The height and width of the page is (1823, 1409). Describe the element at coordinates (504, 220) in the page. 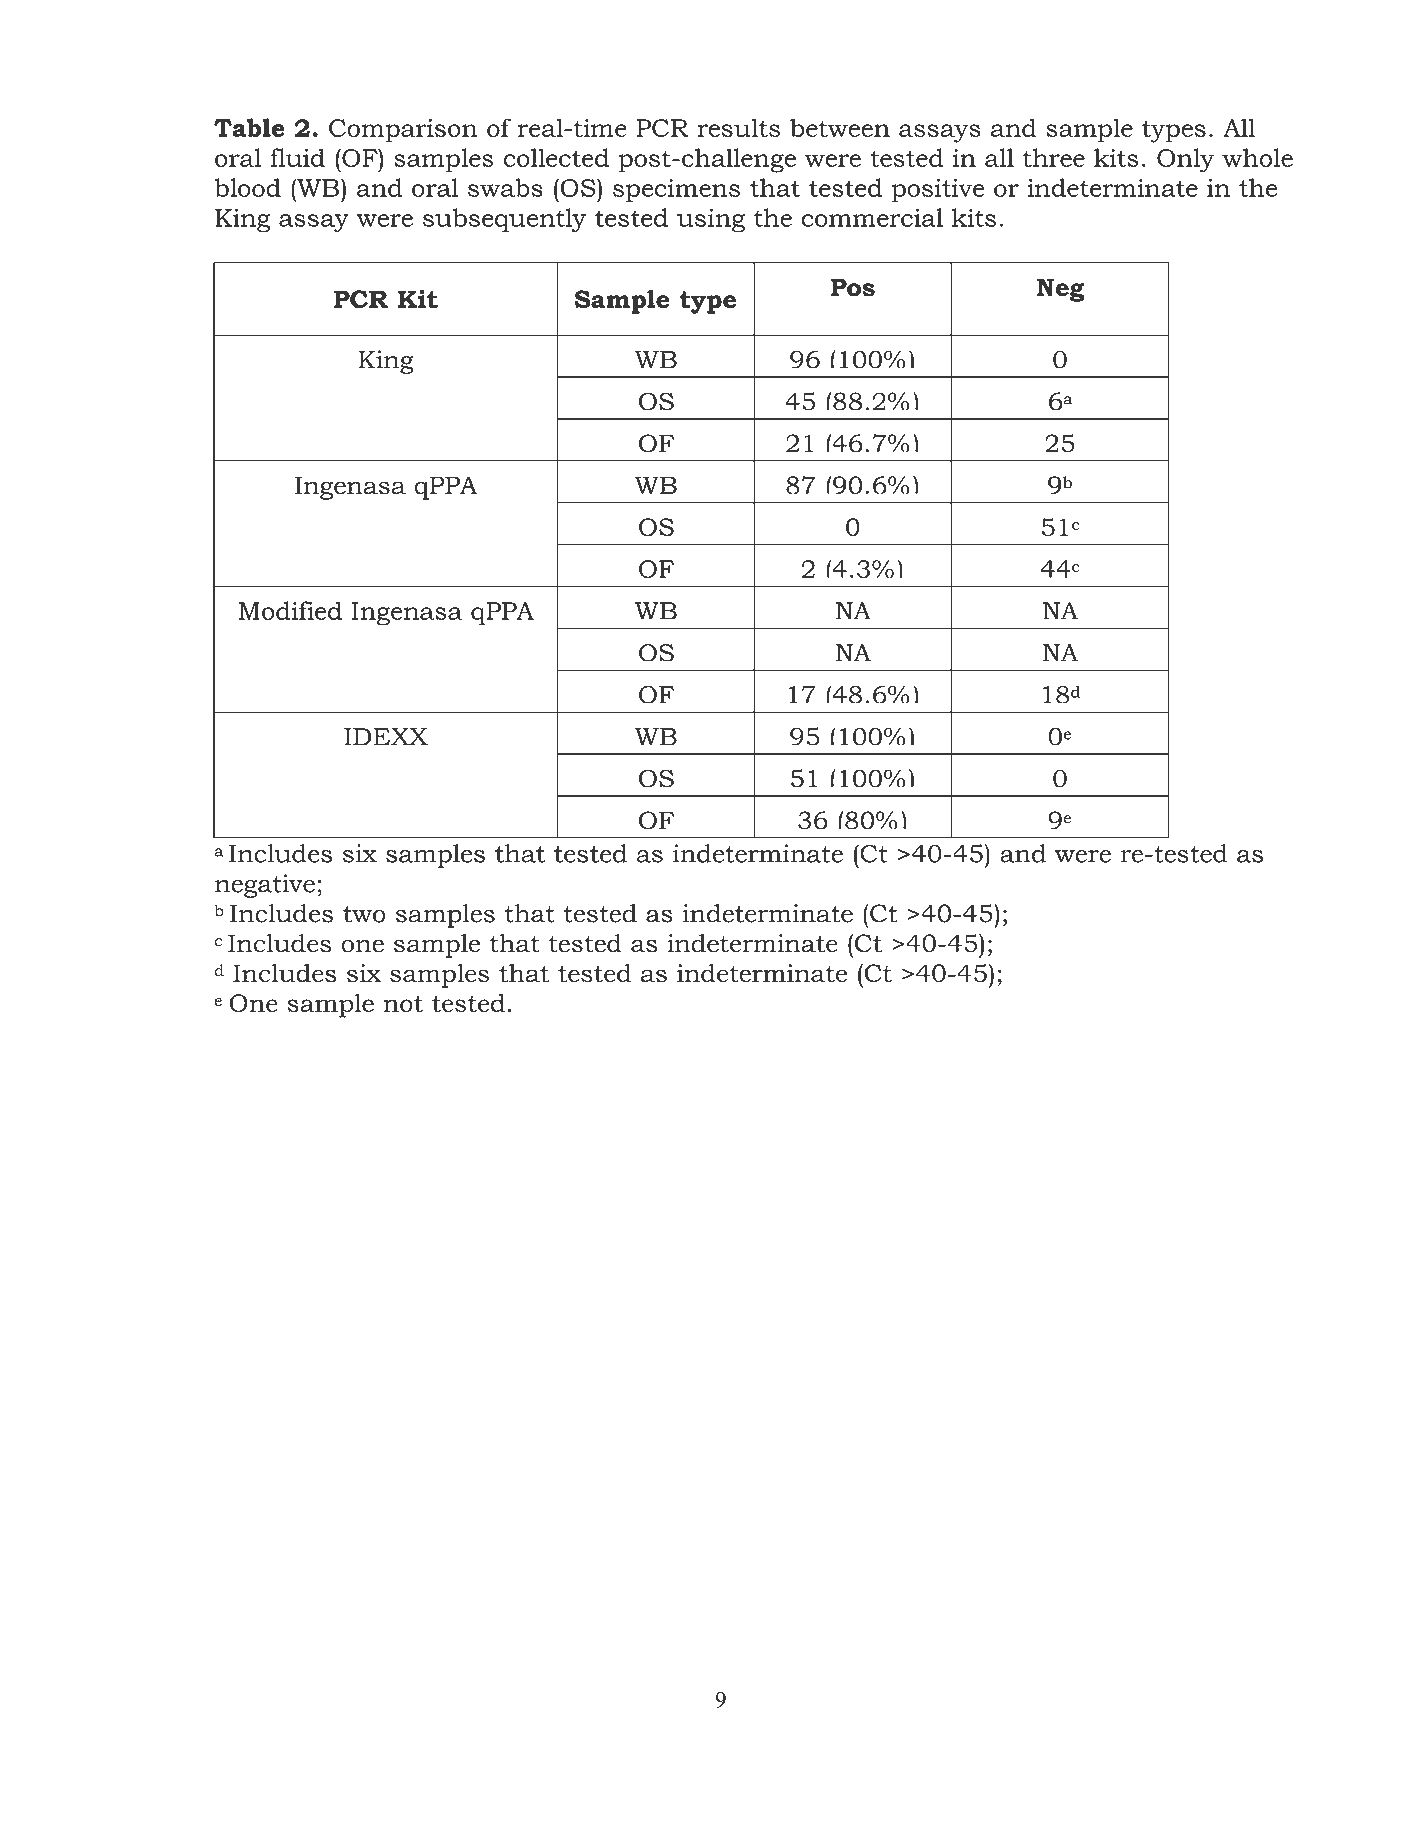

I see `subsequently` at that location.
